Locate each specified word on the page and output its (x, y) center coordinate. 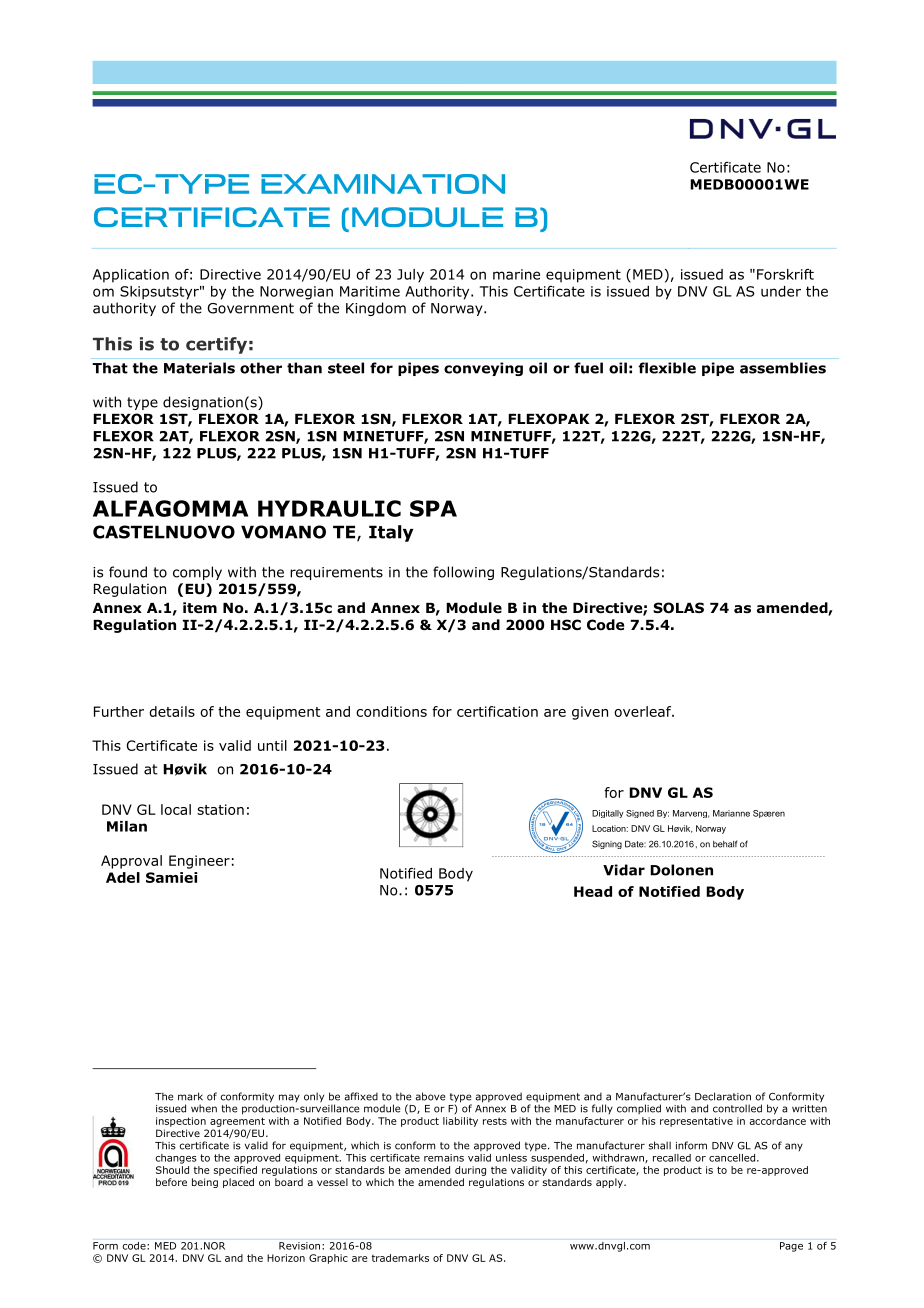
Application (131, 276)
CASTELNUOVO (164, 532)
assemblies (783, 368)
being (205, 1183)
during (470, 1171)
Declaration (723, 1096)
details (172, 711)
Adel (123, 877)
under (781, 291)
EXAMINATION (383, 184)
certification (497, 711)
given (590, 713)
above (430, 1096)
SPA (433, 508)
